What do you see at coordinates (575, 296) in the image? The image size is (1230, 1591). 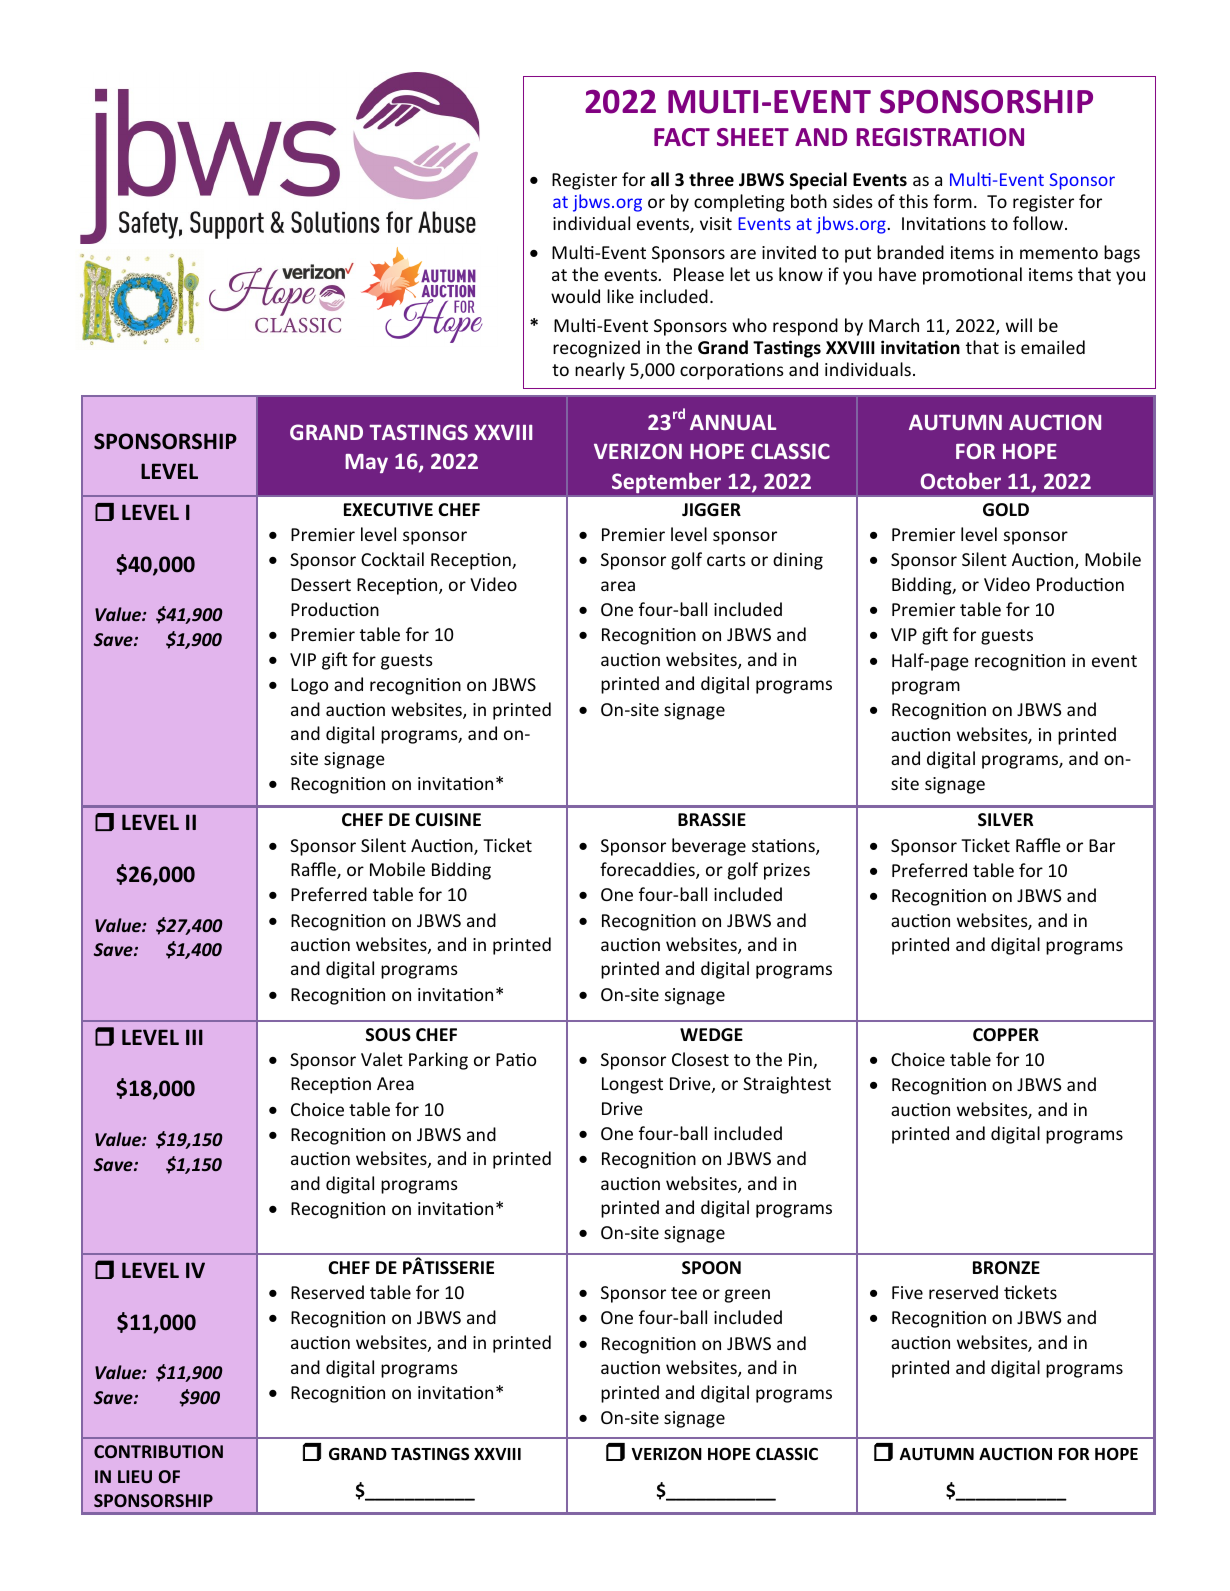 I see `would` at bounding box center [575, 296].
